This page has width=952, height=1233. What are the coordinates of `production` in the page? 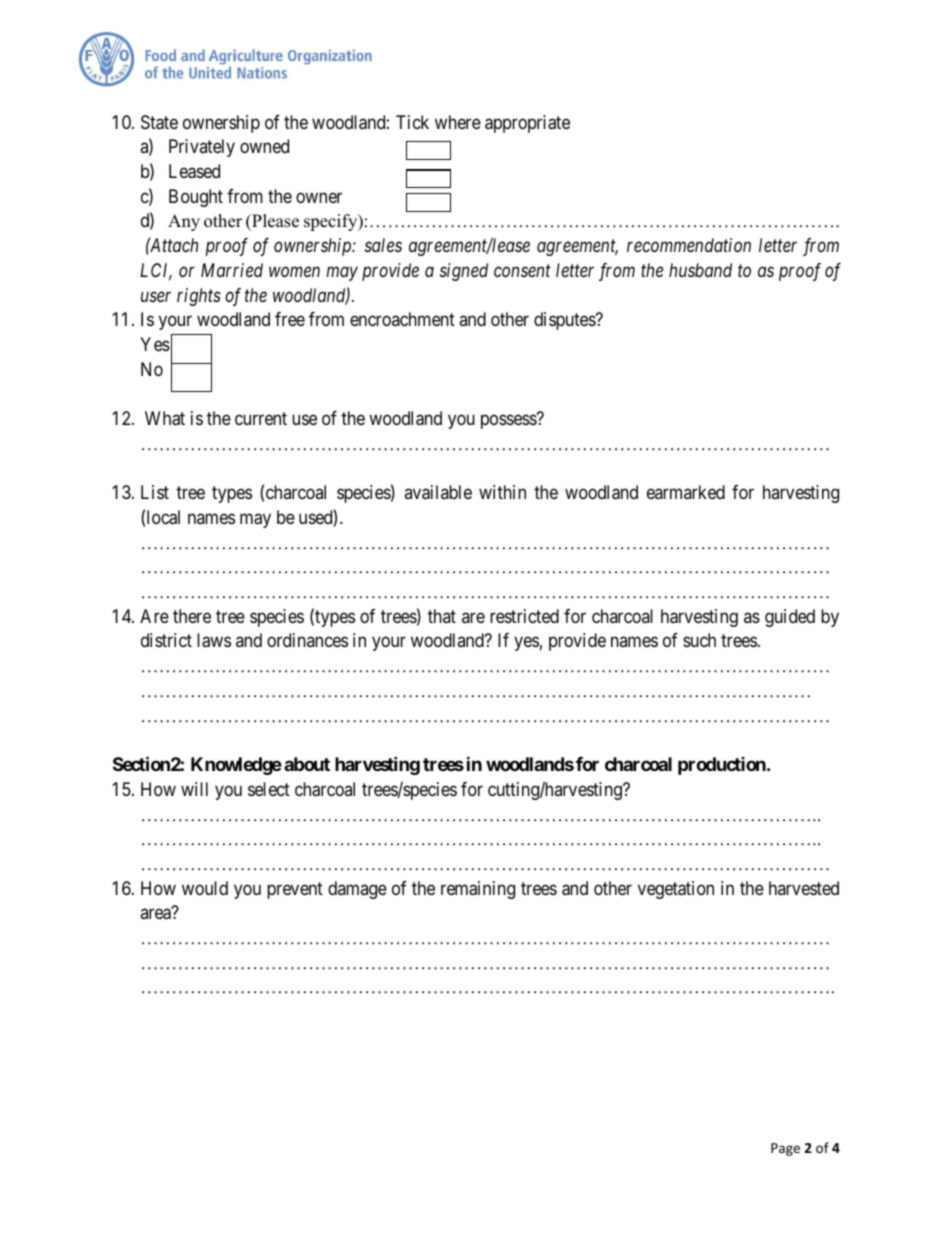 It's located at (723, 766).
